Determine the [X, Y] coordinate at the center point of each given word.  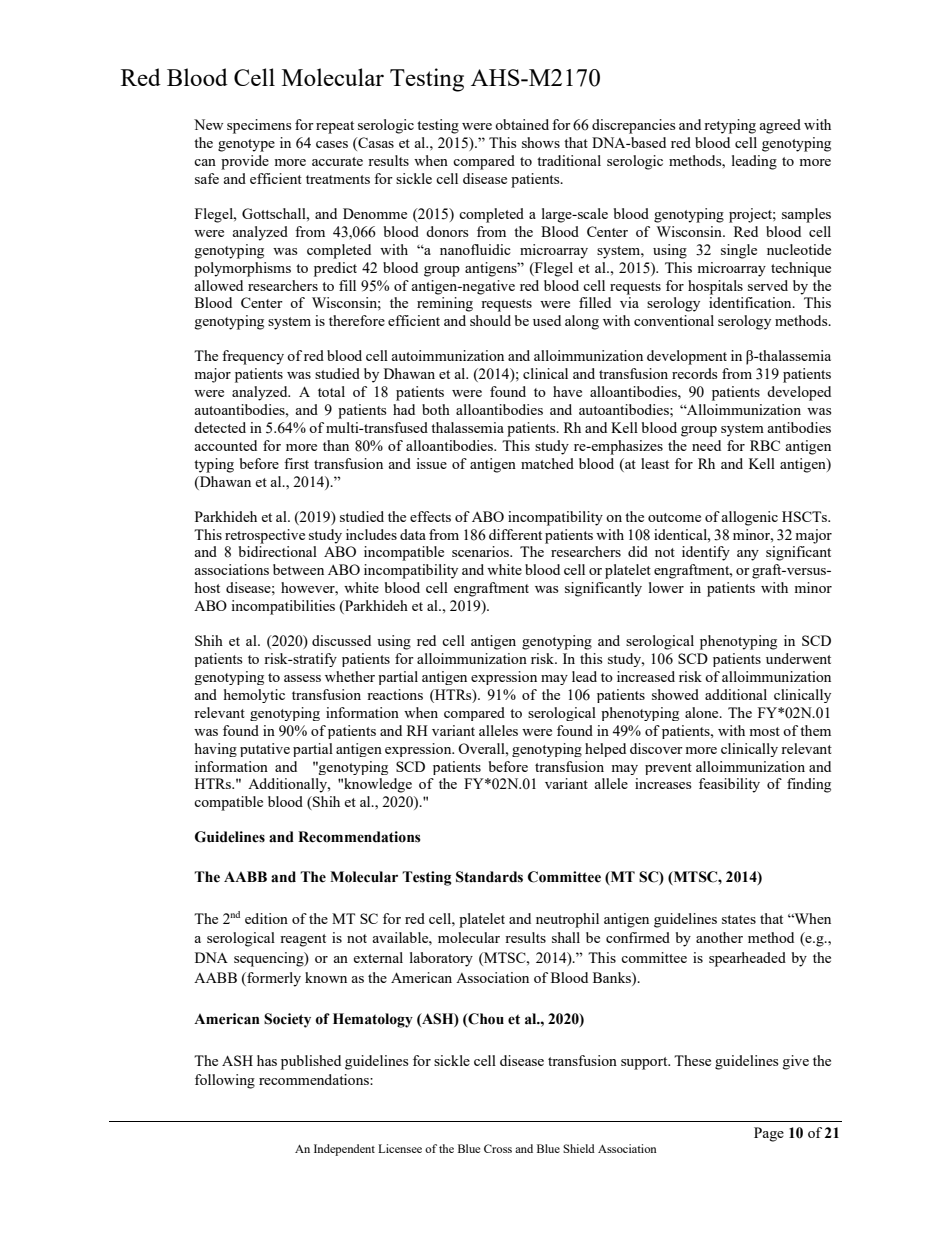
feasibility [729, 785]
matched [547, 463]
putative [265, 750]
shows [541, 142]
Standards [489, 877]
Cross [498, 1148]
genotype [246, 145]
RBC [765, 445]
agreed [780, 126]
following [225, 1081]
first [296, 463]
